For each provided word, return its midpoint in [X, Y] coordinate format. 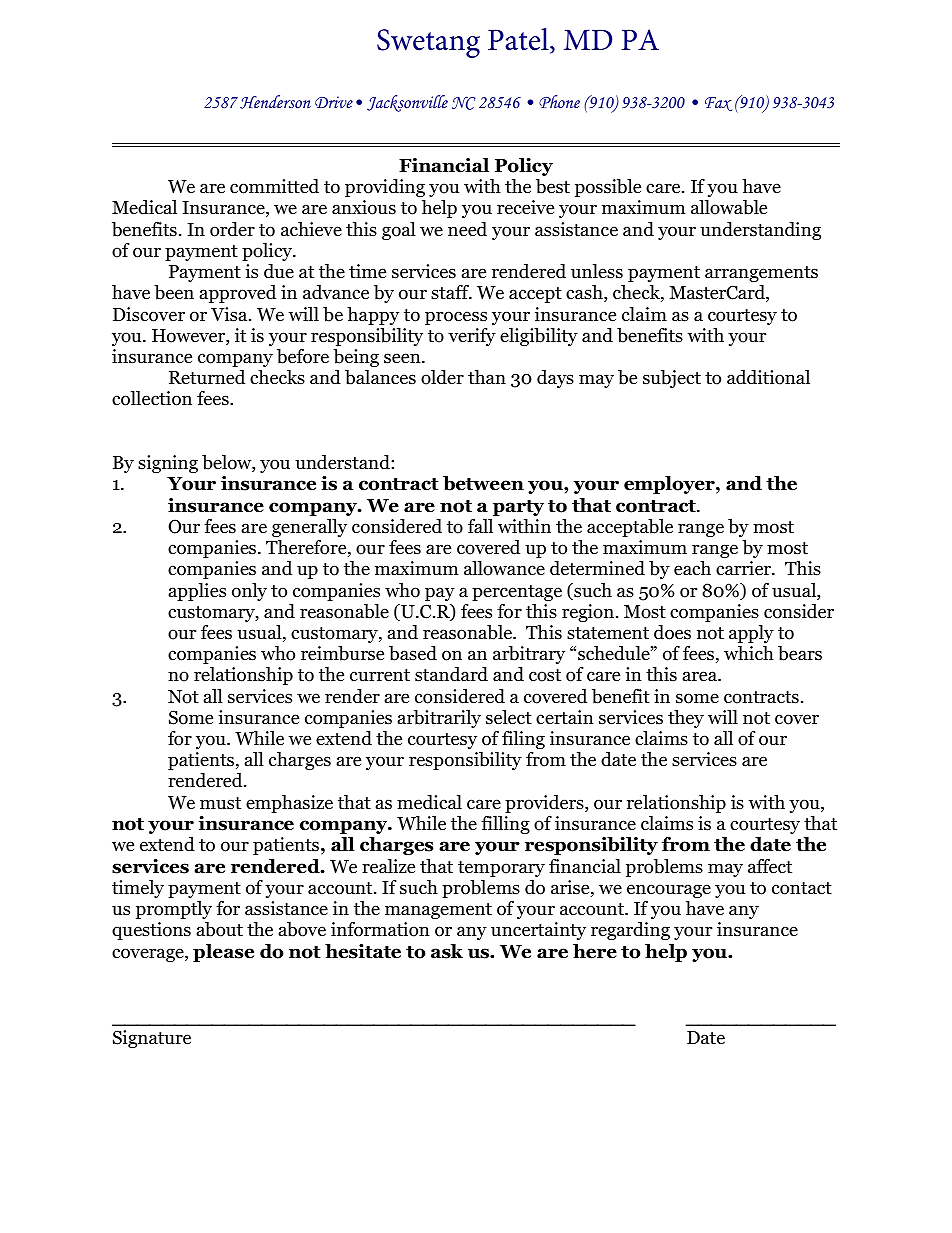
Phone [559, 101]
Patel [519, 40]
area [701, 676]
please [223, 953]
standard [451, 674]
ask [447, 951]
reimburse [342, 653]
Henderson [275, 102]
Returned [207, 377]
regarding [630, 931]
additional [768, 377]
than [487, 377]
